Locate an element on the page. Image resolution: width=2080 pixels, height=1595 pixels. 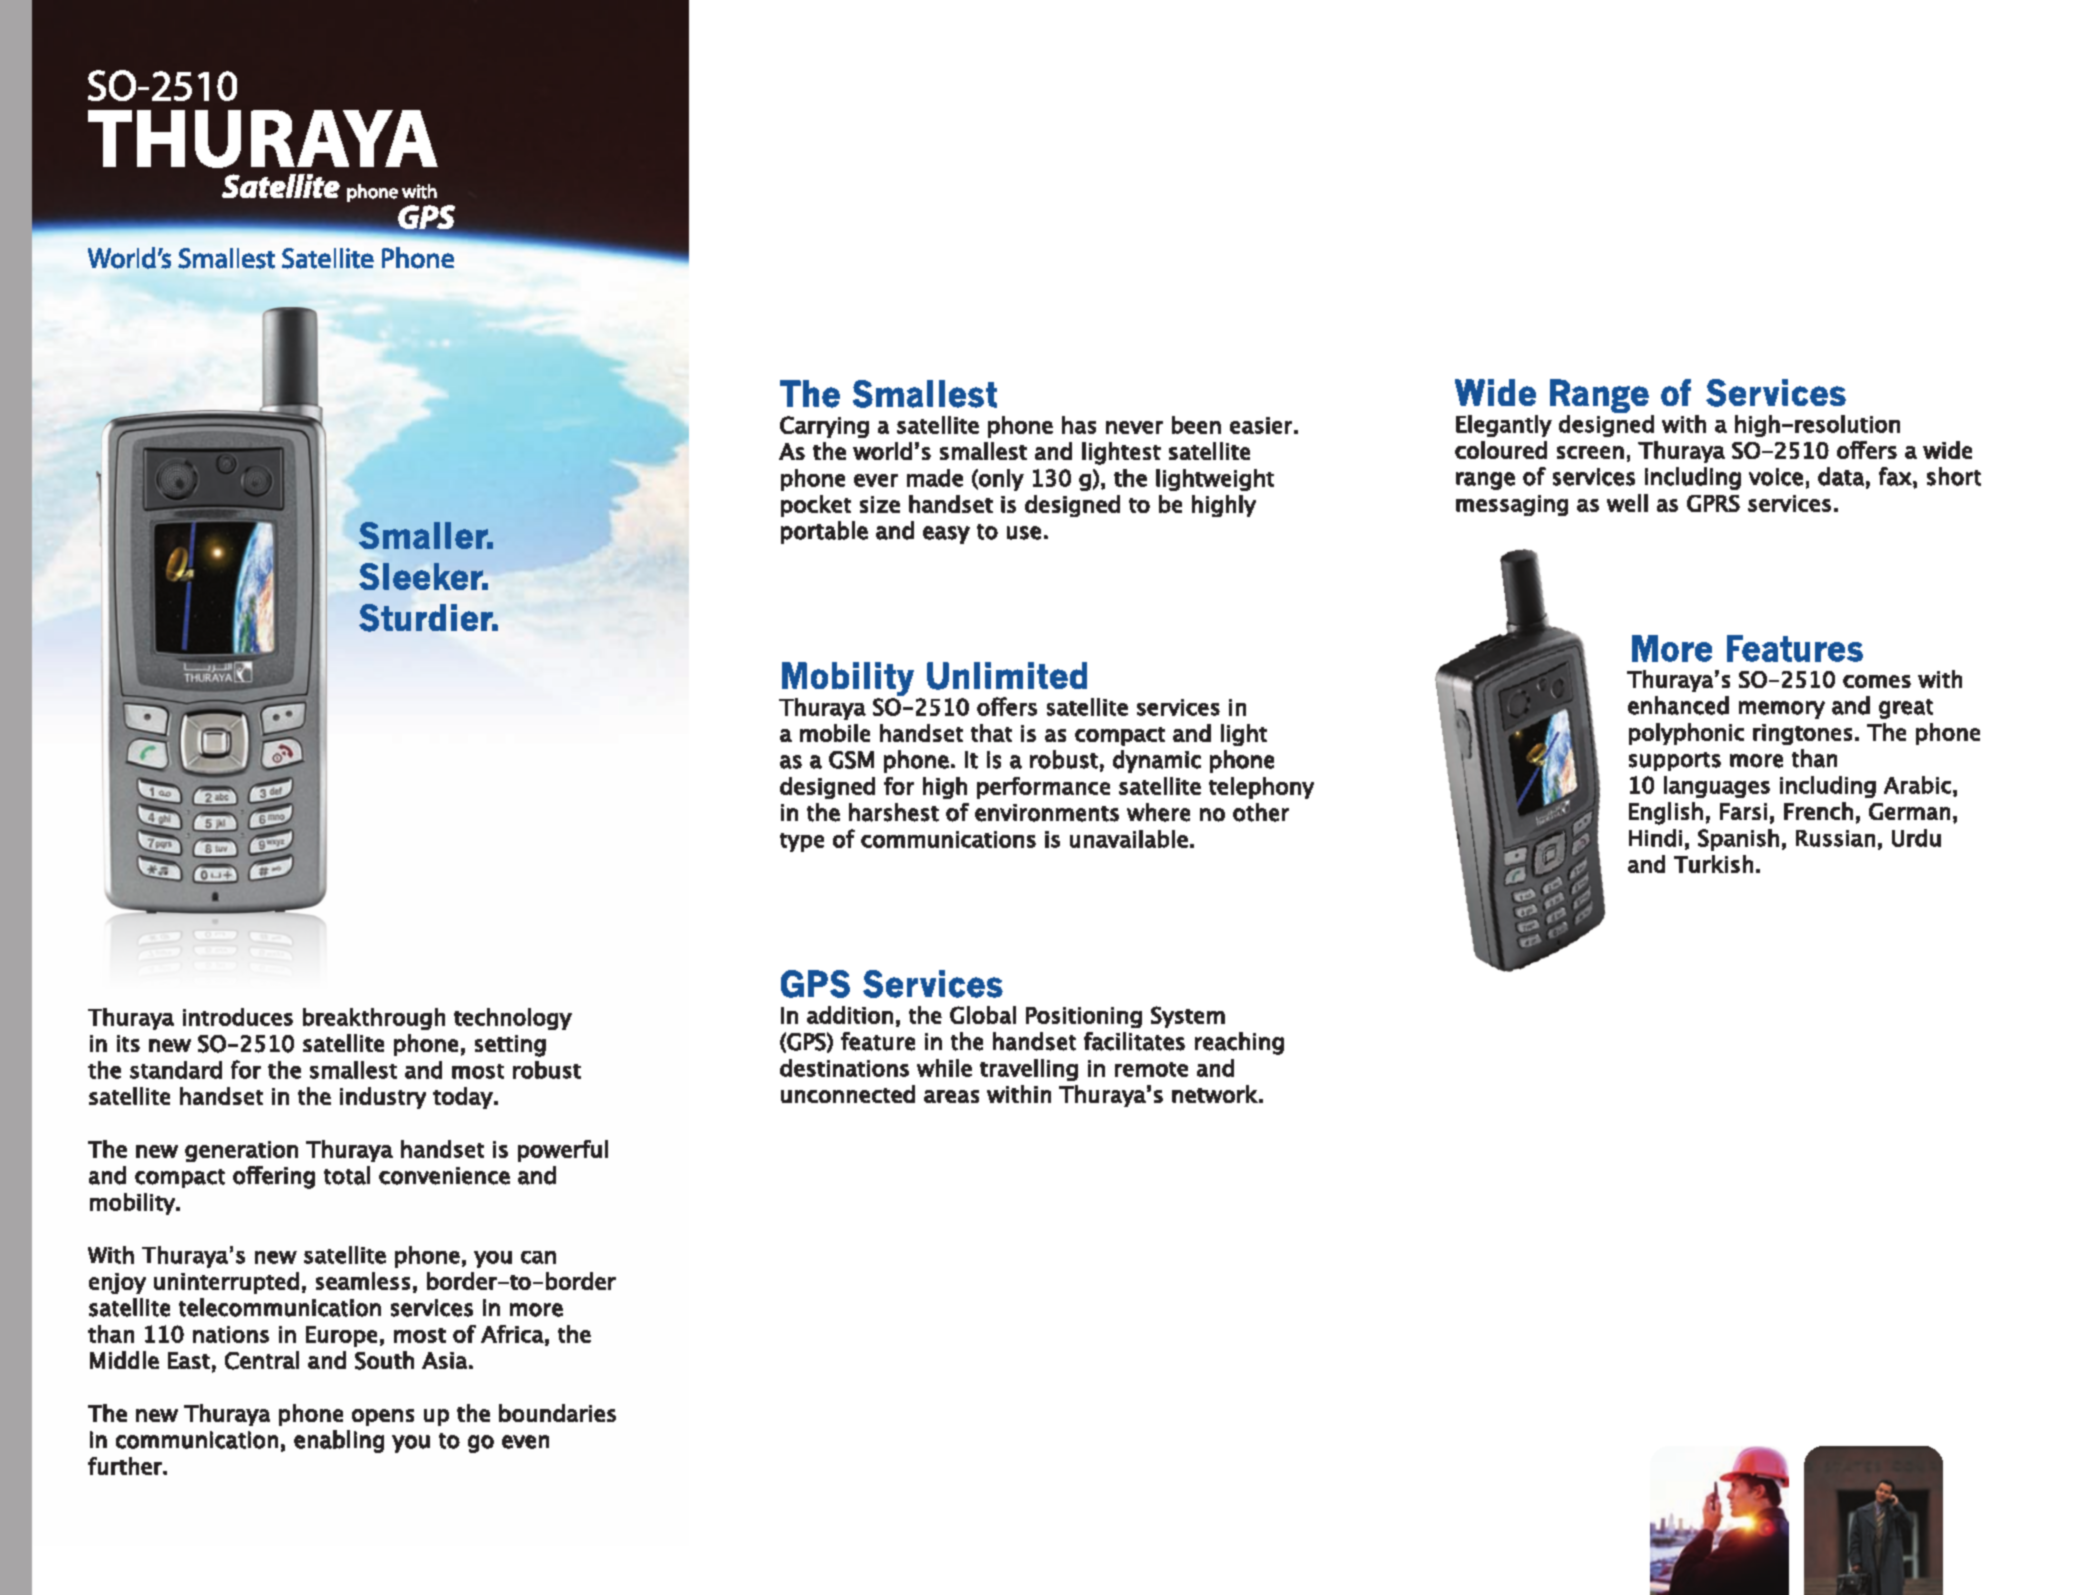
Carrying is located at coordinates (824, 427).
